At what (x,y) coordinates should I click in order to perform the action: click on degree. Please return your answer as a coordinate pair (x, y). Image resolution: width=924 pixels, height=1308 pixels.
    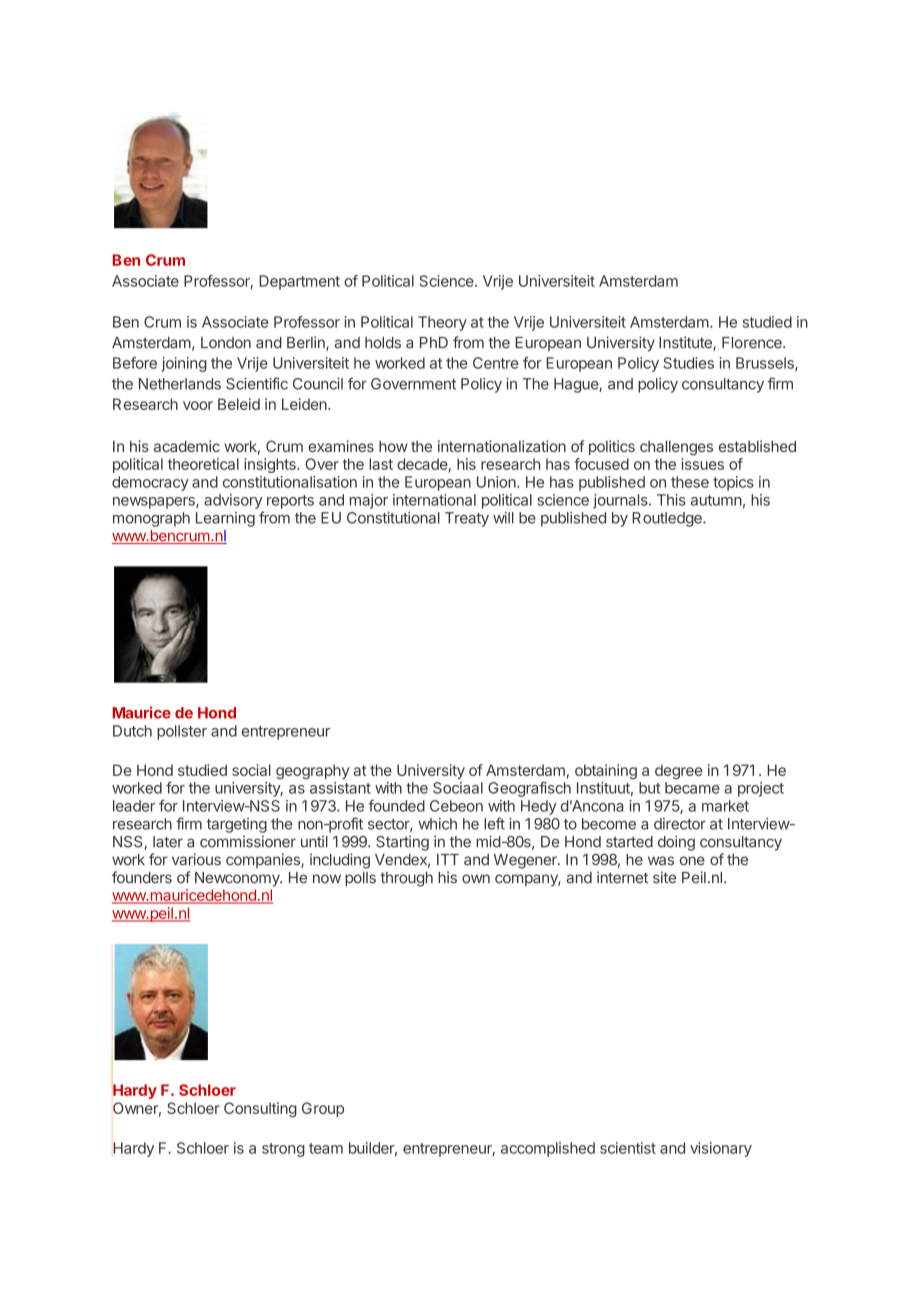
    Looking at the image, I should click on (679, 771).
